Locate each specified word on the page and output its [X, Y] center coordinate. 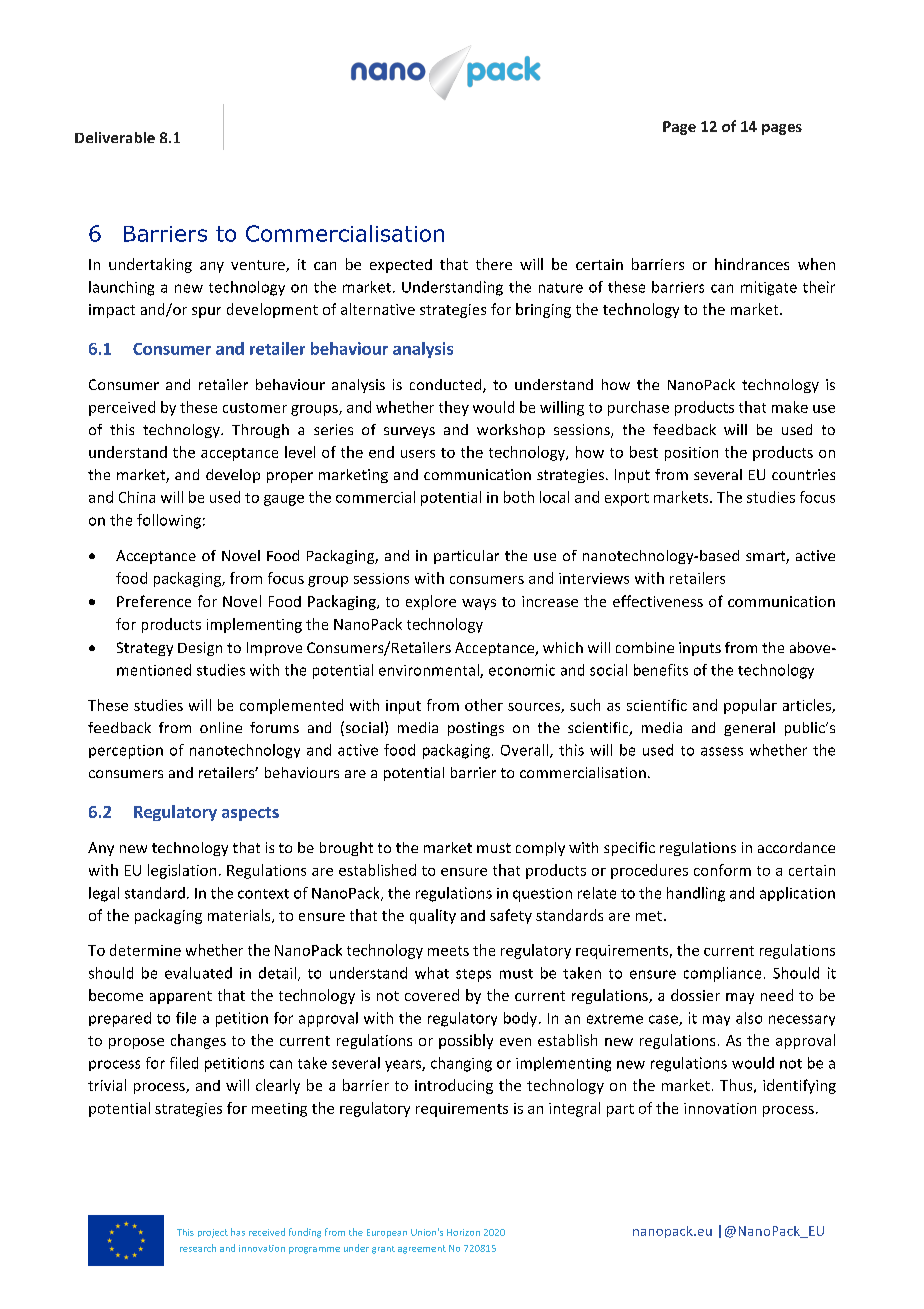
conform [722, 870]
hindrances [752, 264]
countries [803, 474]
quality [433, 916]
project [213, 1233]
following [169, 521]
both [519, 497]
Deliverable [115, 137]
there [494, 264]
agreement [422, 1249]
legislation [182, 871]
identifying [799, 1086]
